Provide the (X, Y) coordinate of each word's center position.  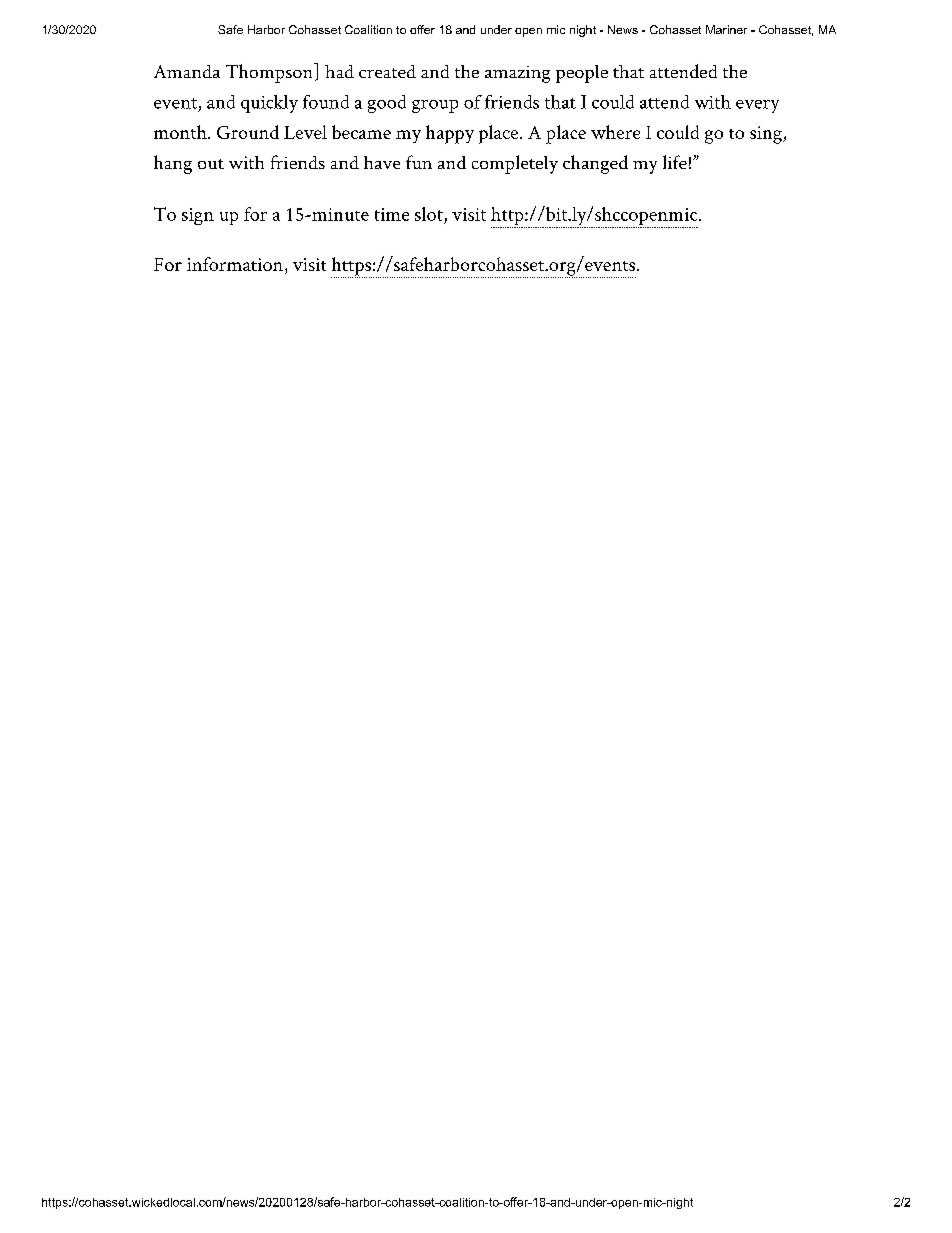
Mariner (726, 29)
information (235, 264)
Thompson (270, 73)
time (392, 214)
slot (429, 214)
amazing (517, 74)
